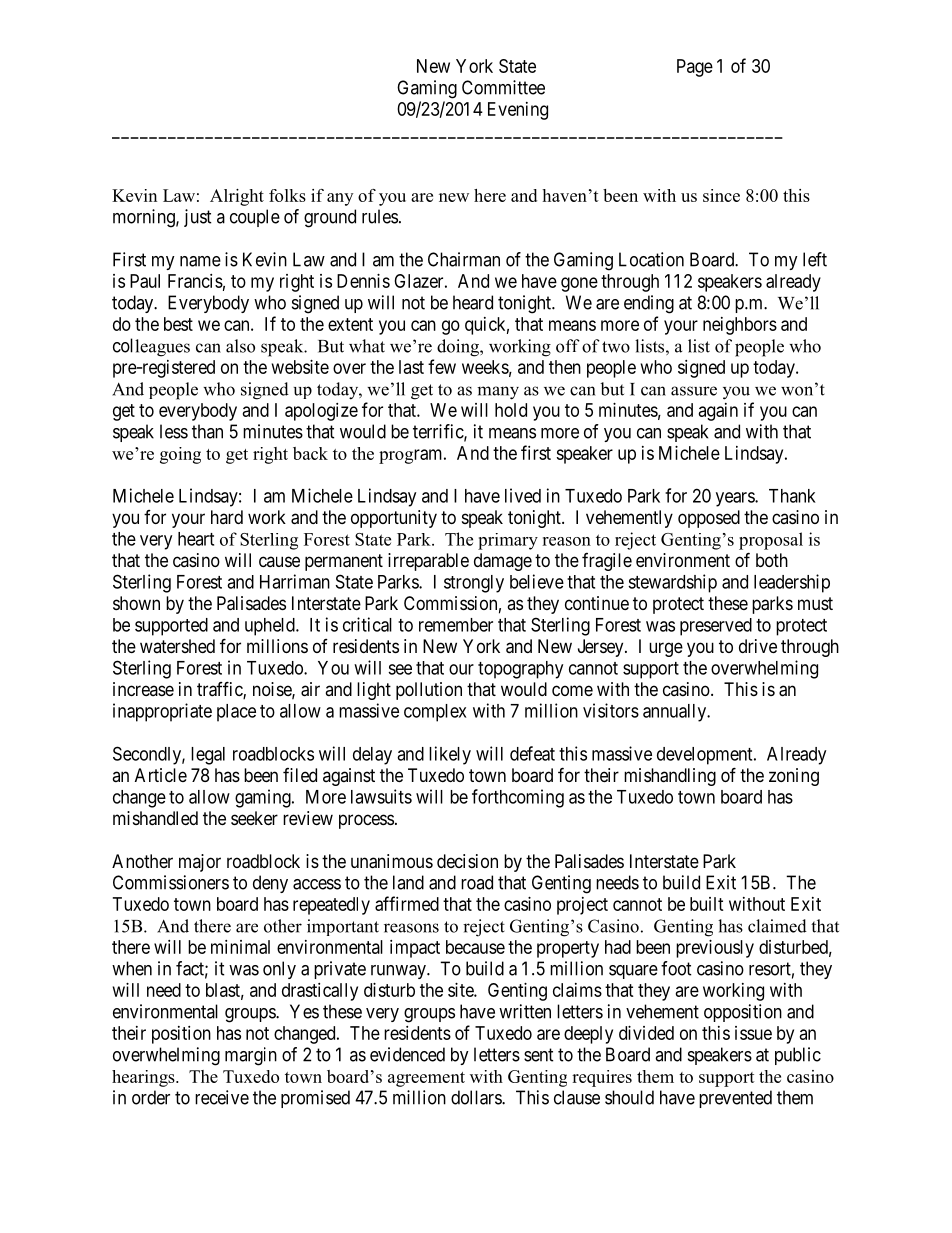 The image size is (952, 1233). I want to click on prevented, so click(735, 1099).
